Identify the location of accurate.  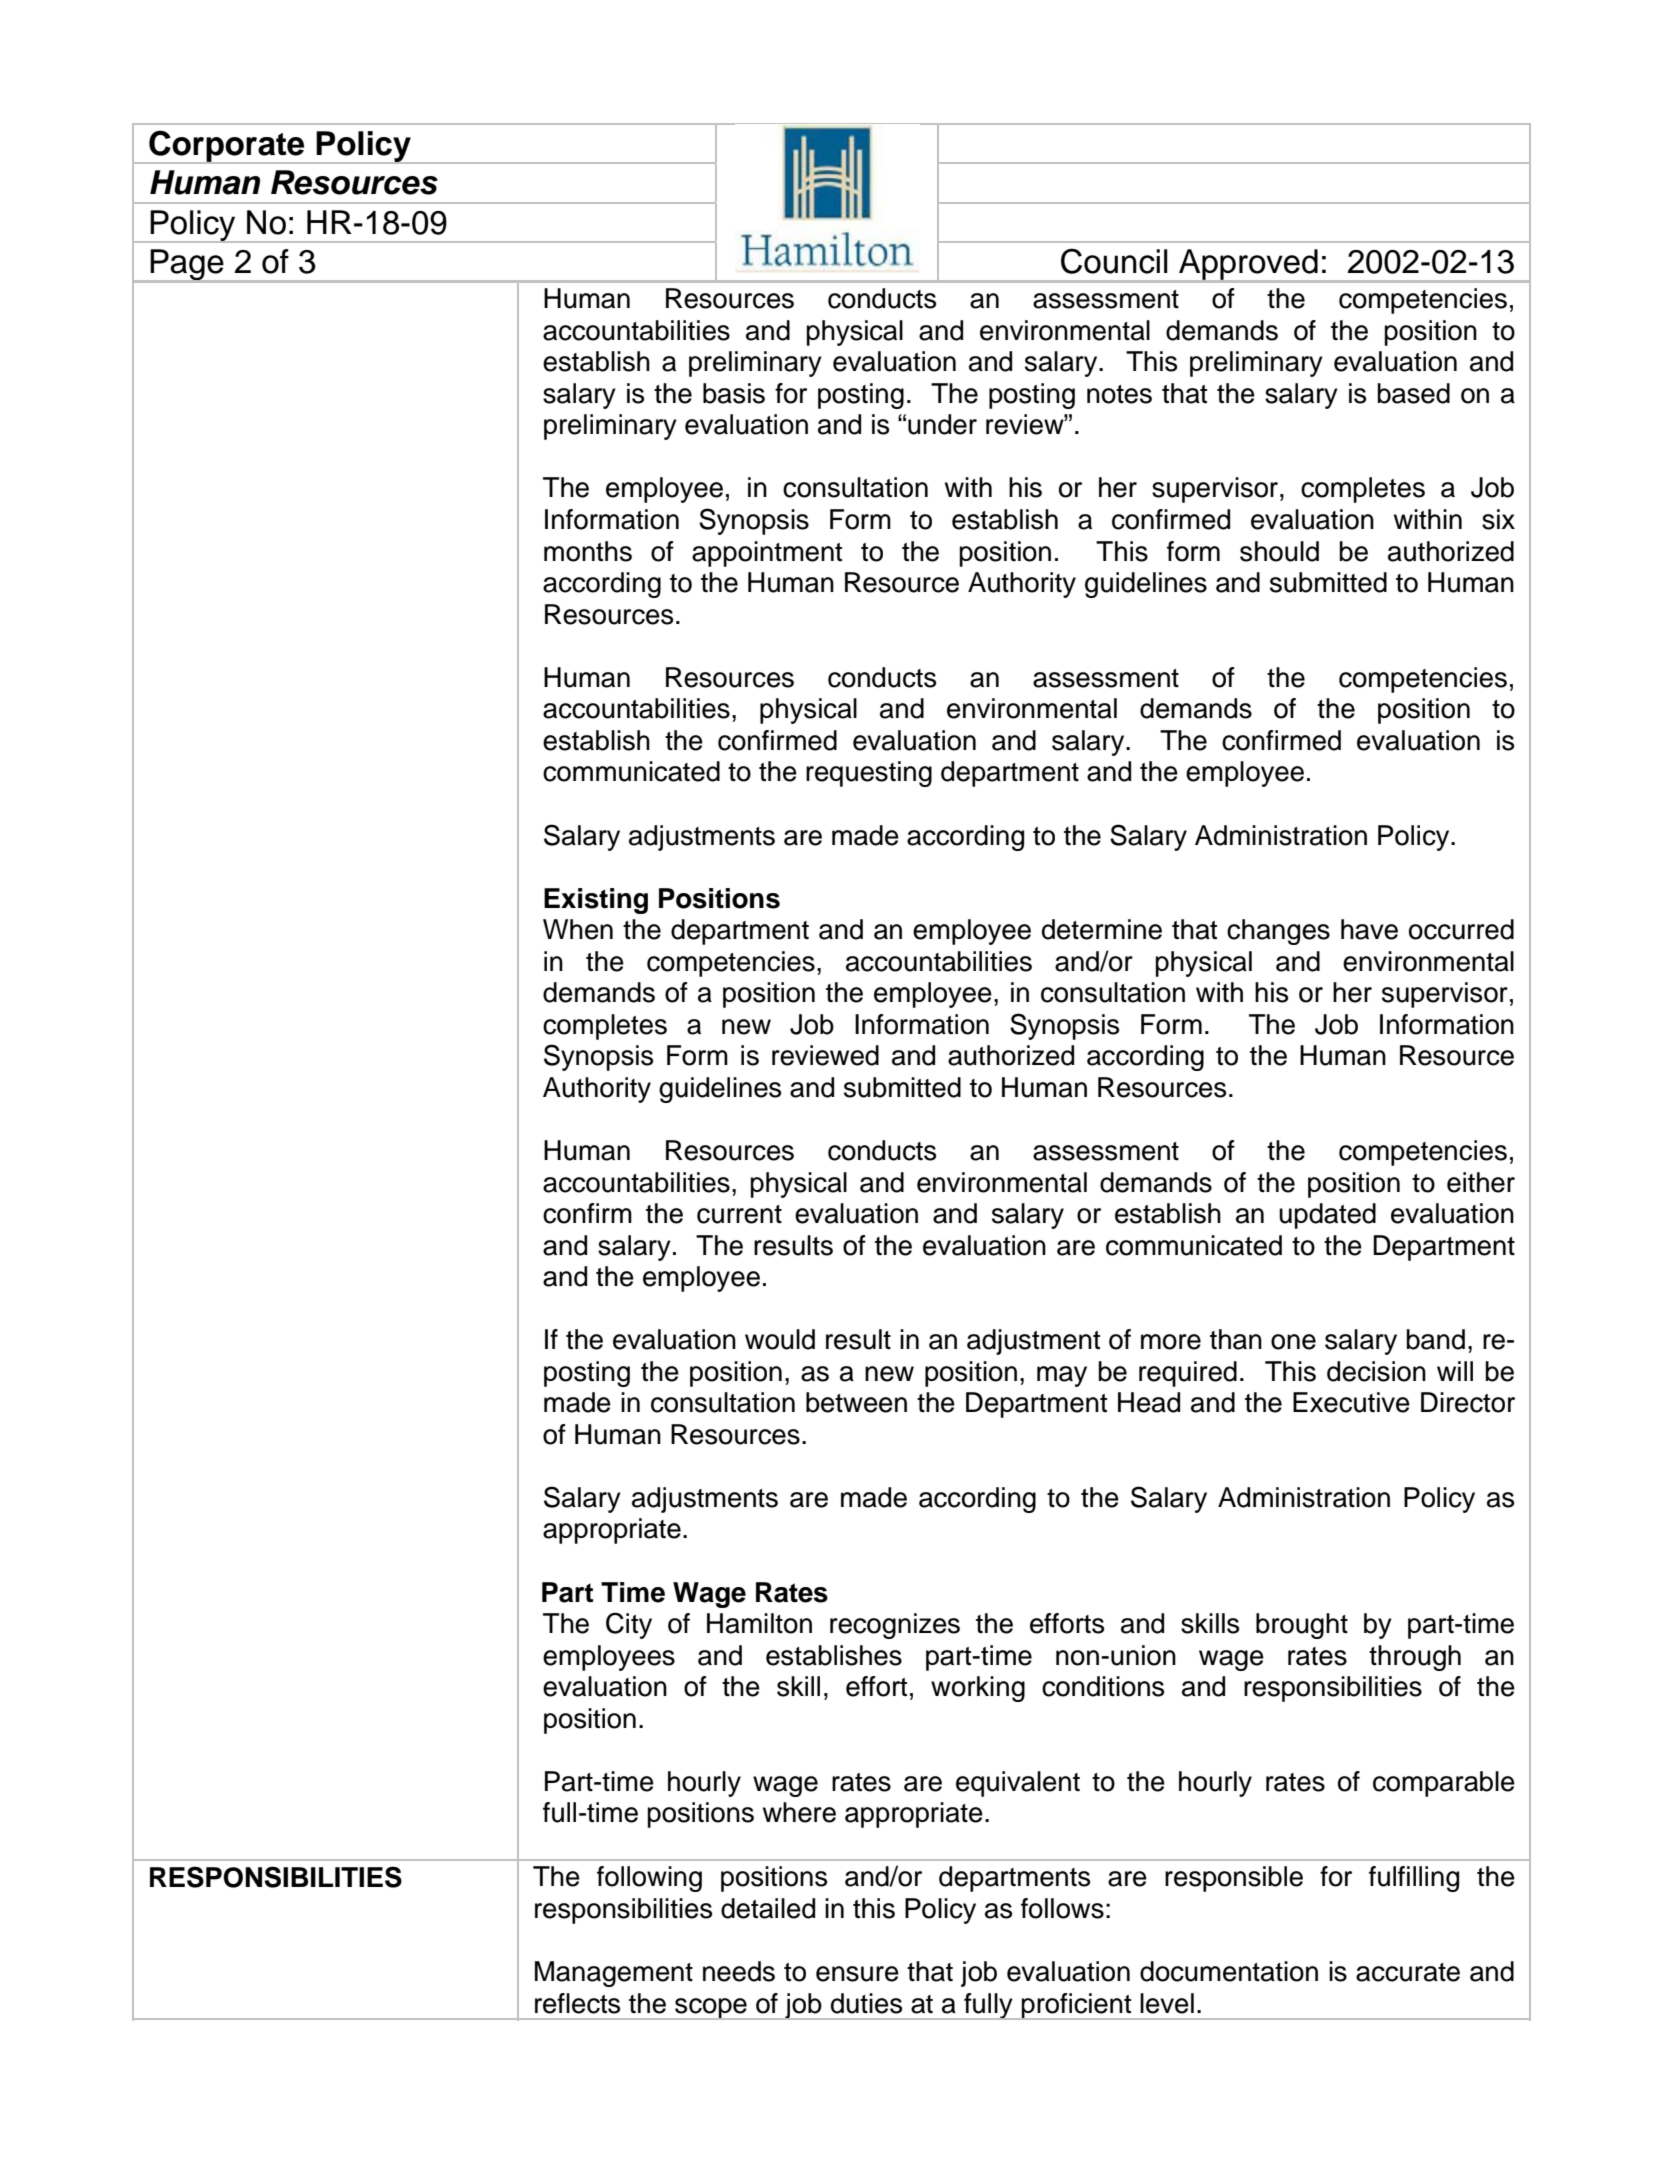
(1408, 1972).
